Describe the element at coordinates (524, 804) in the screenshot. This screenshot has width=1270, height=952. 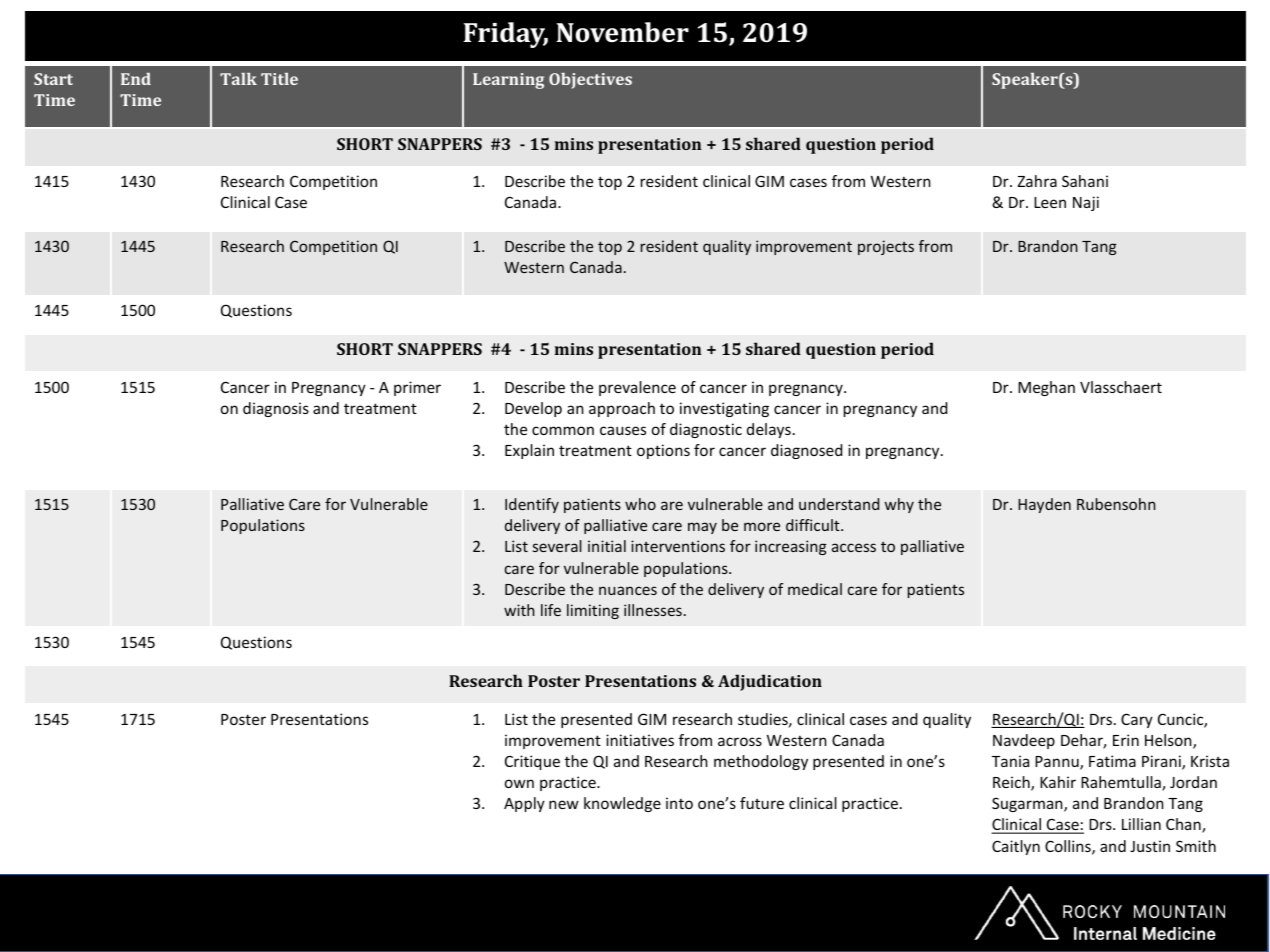
I see `Apply` at that location.
